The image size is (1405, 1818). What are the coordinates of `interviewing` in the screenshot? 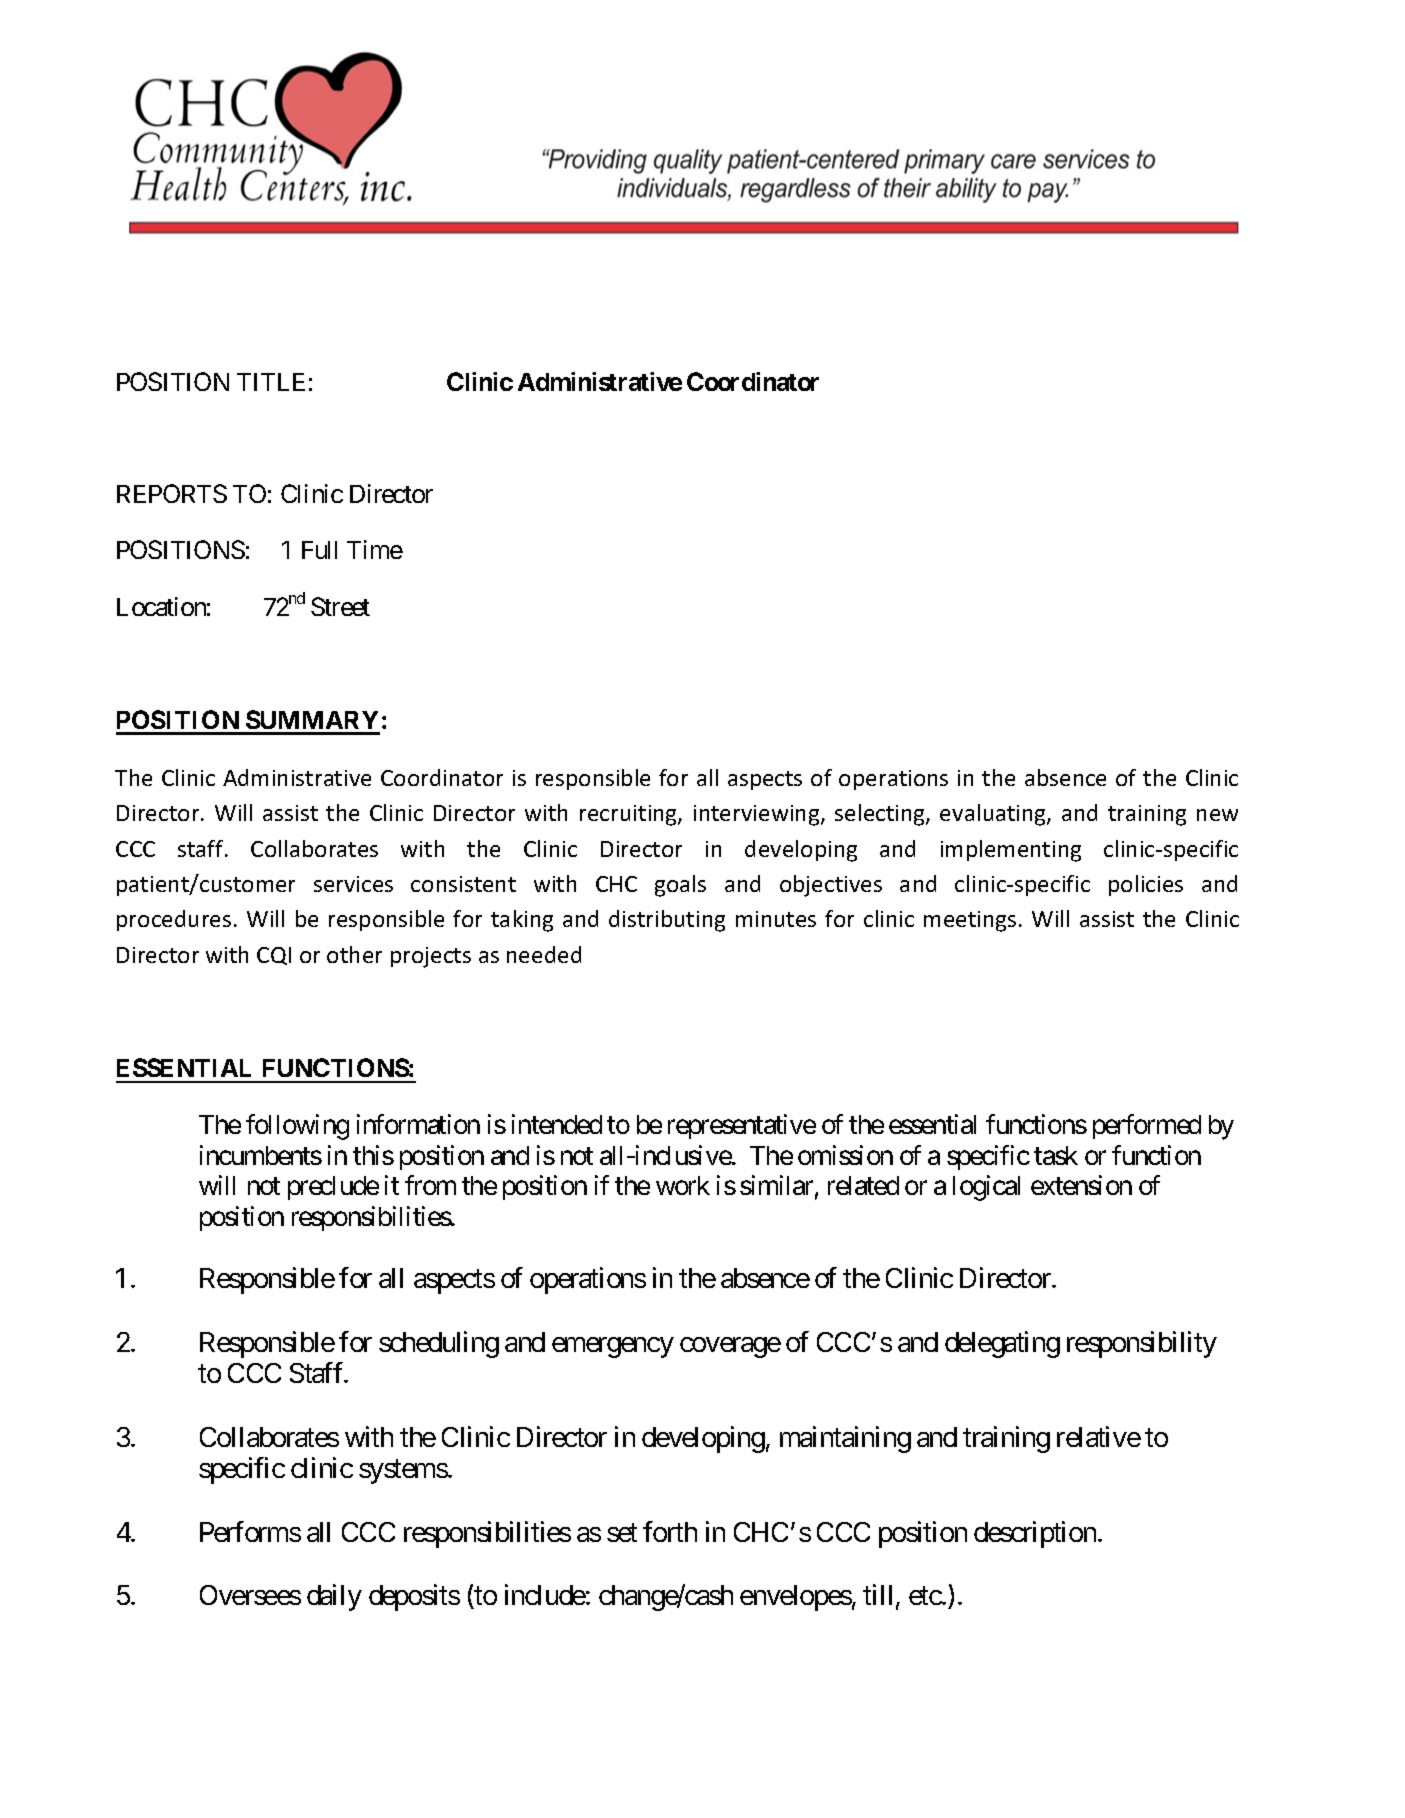 It's located at (758, 815).
